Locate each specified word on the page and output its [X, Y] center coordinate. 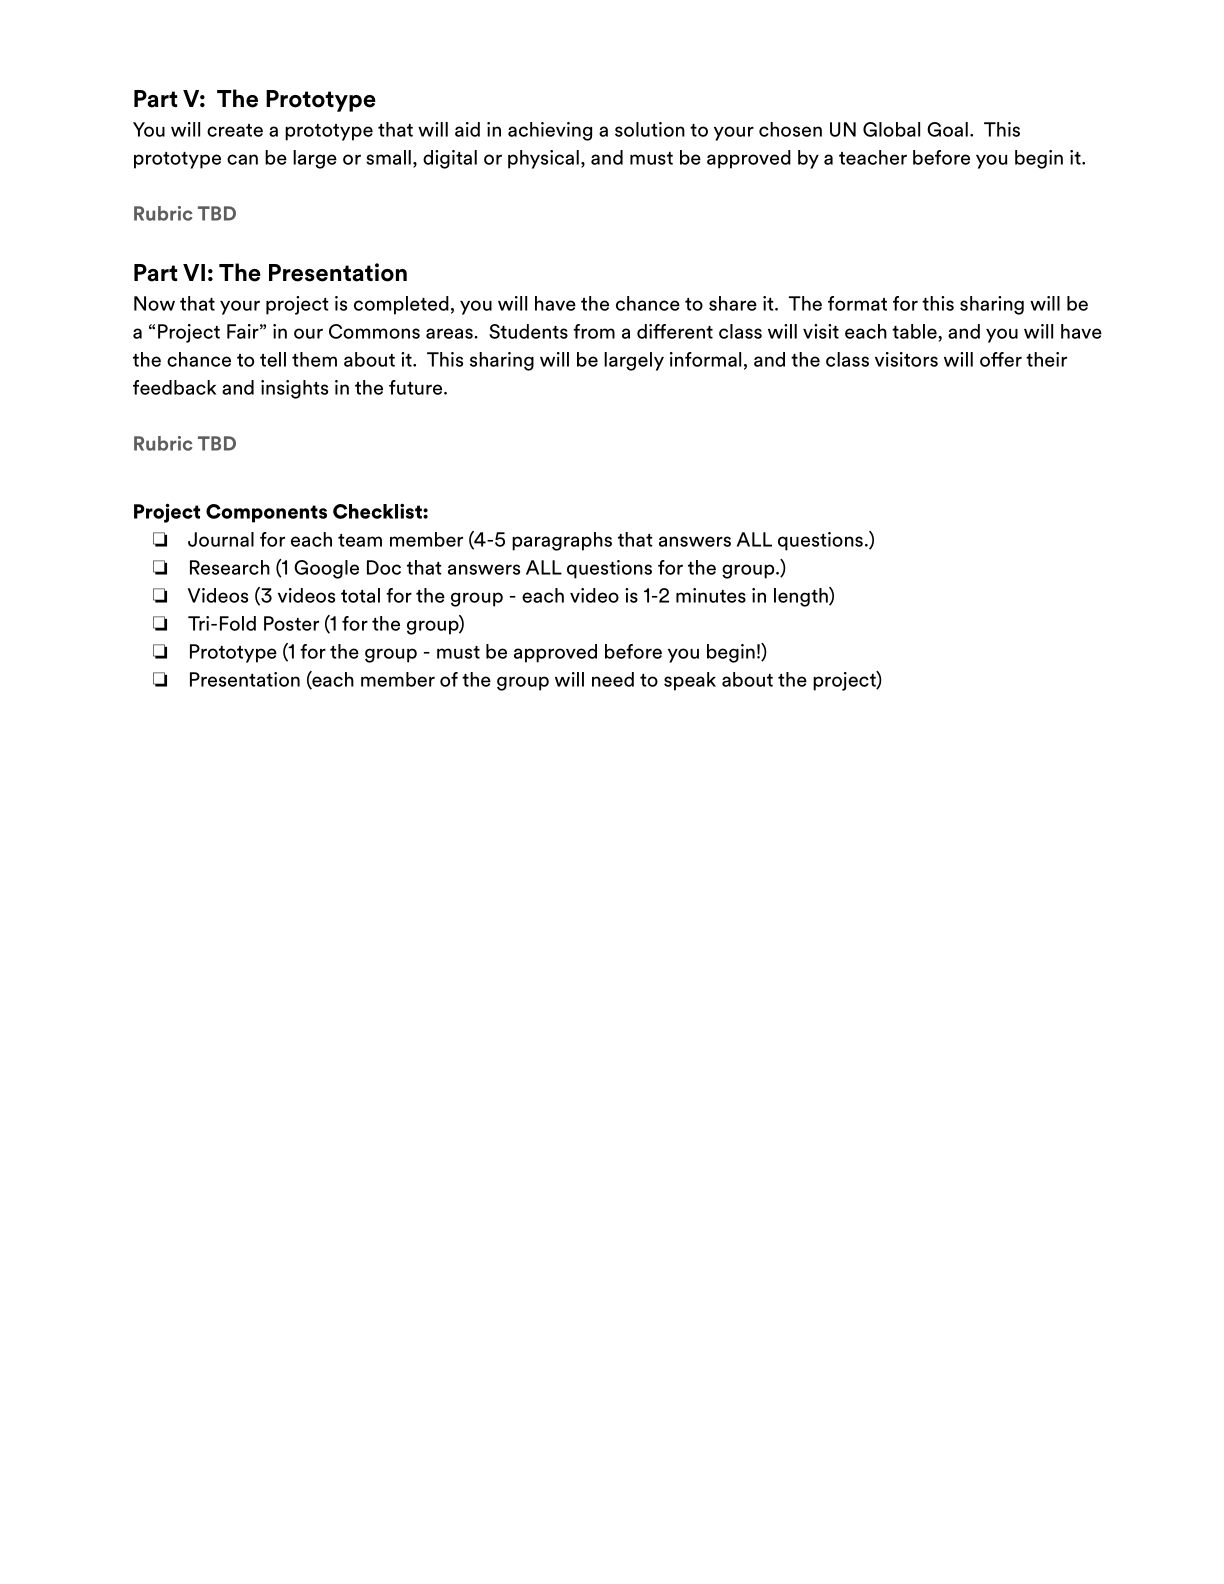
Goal [947, 129]
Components [266, 513]
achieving [550, 131]
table [915, 331]
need [613, 679]
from [594, 331]
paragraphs [562, 541]
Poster [291, 623]
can [242, 159]
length [802, 597]
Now [154, 303]
